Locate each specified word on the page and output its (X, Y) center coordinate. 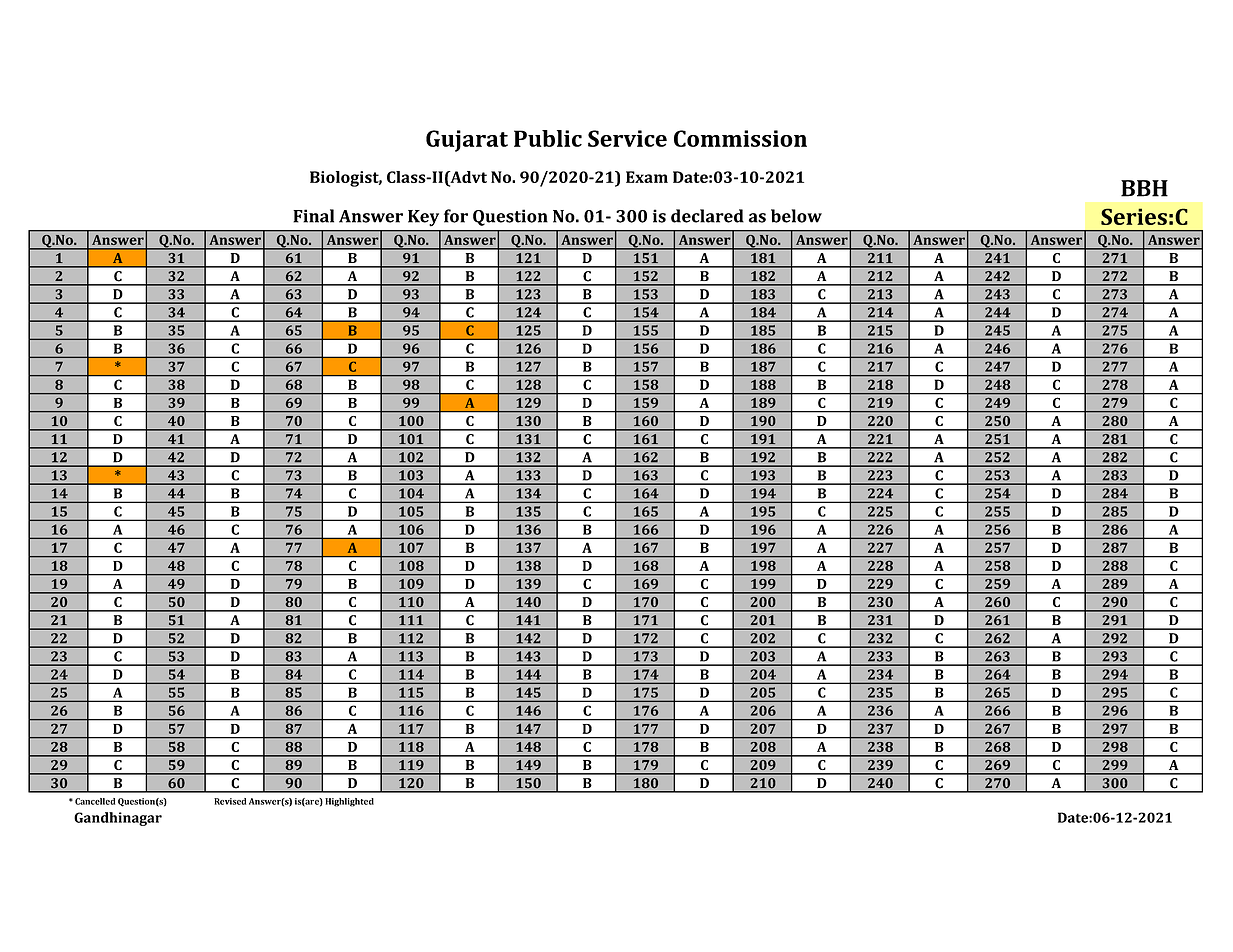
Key (423, 218)
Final (313, 216)
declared (707, 216)
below (796, 216)
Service (627, 138)
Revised (230, 801)
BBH (1144, 188)
